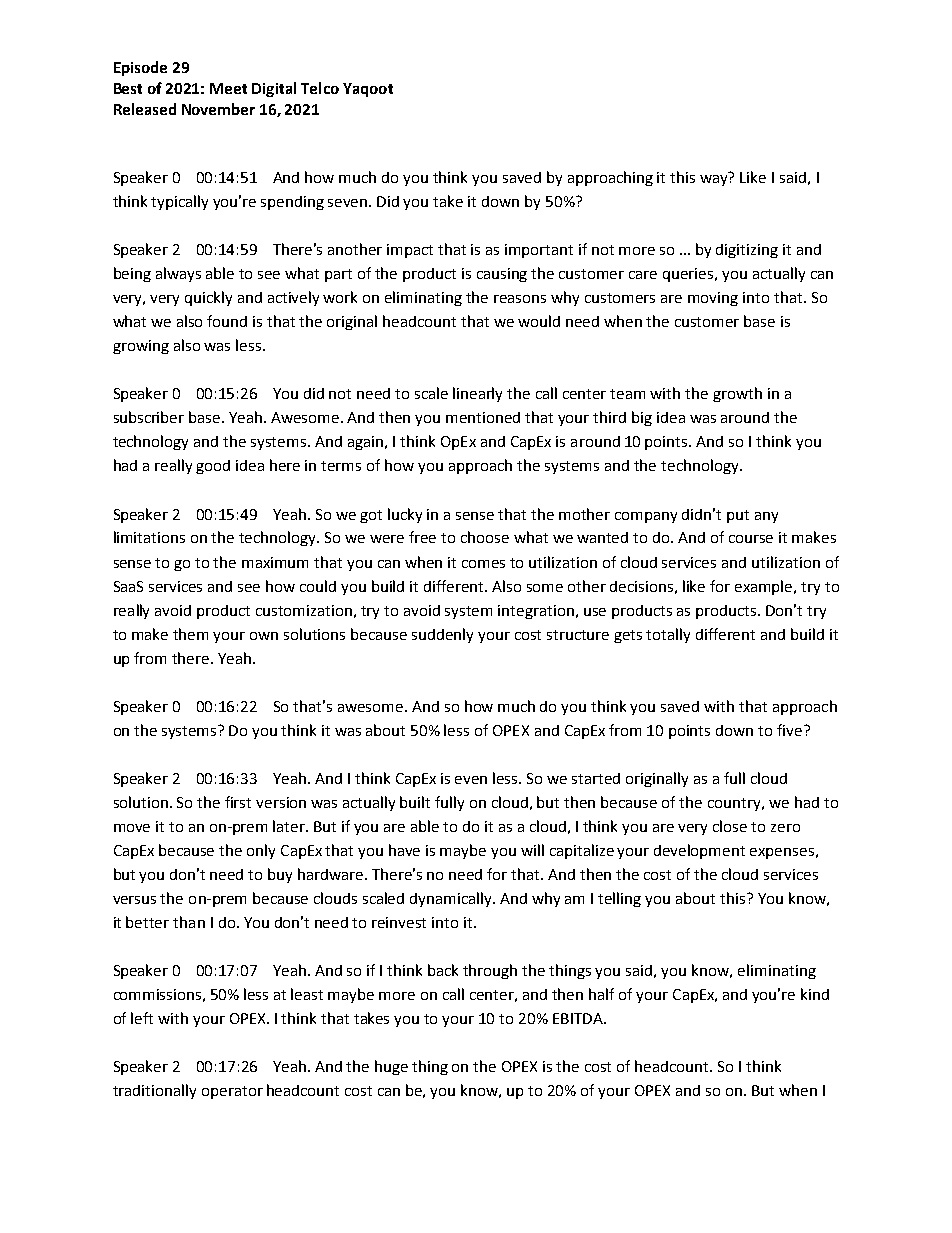 The height and width of the page is (1233, 952). Describe the element at coordinates (730, 826) in the page. I see `close` at that location.
